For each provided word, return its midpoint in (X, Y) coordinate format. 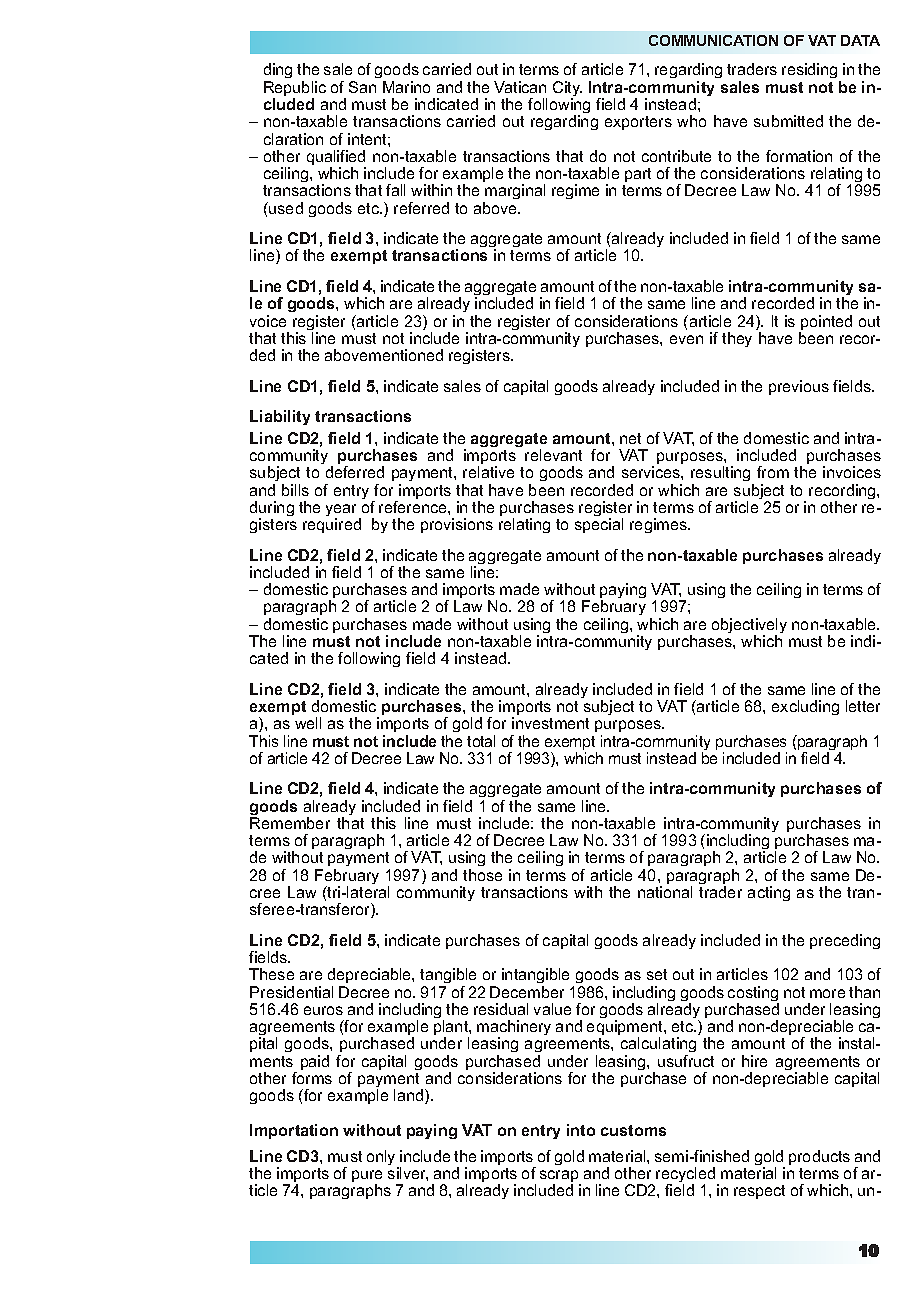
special (599, 525)
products (819, 1157)
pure (367, 1177)
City (567, 90)
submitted (788, 121)
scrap (560, 1177)
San (362, 87)
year (343, 511)
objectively (749, 627)
